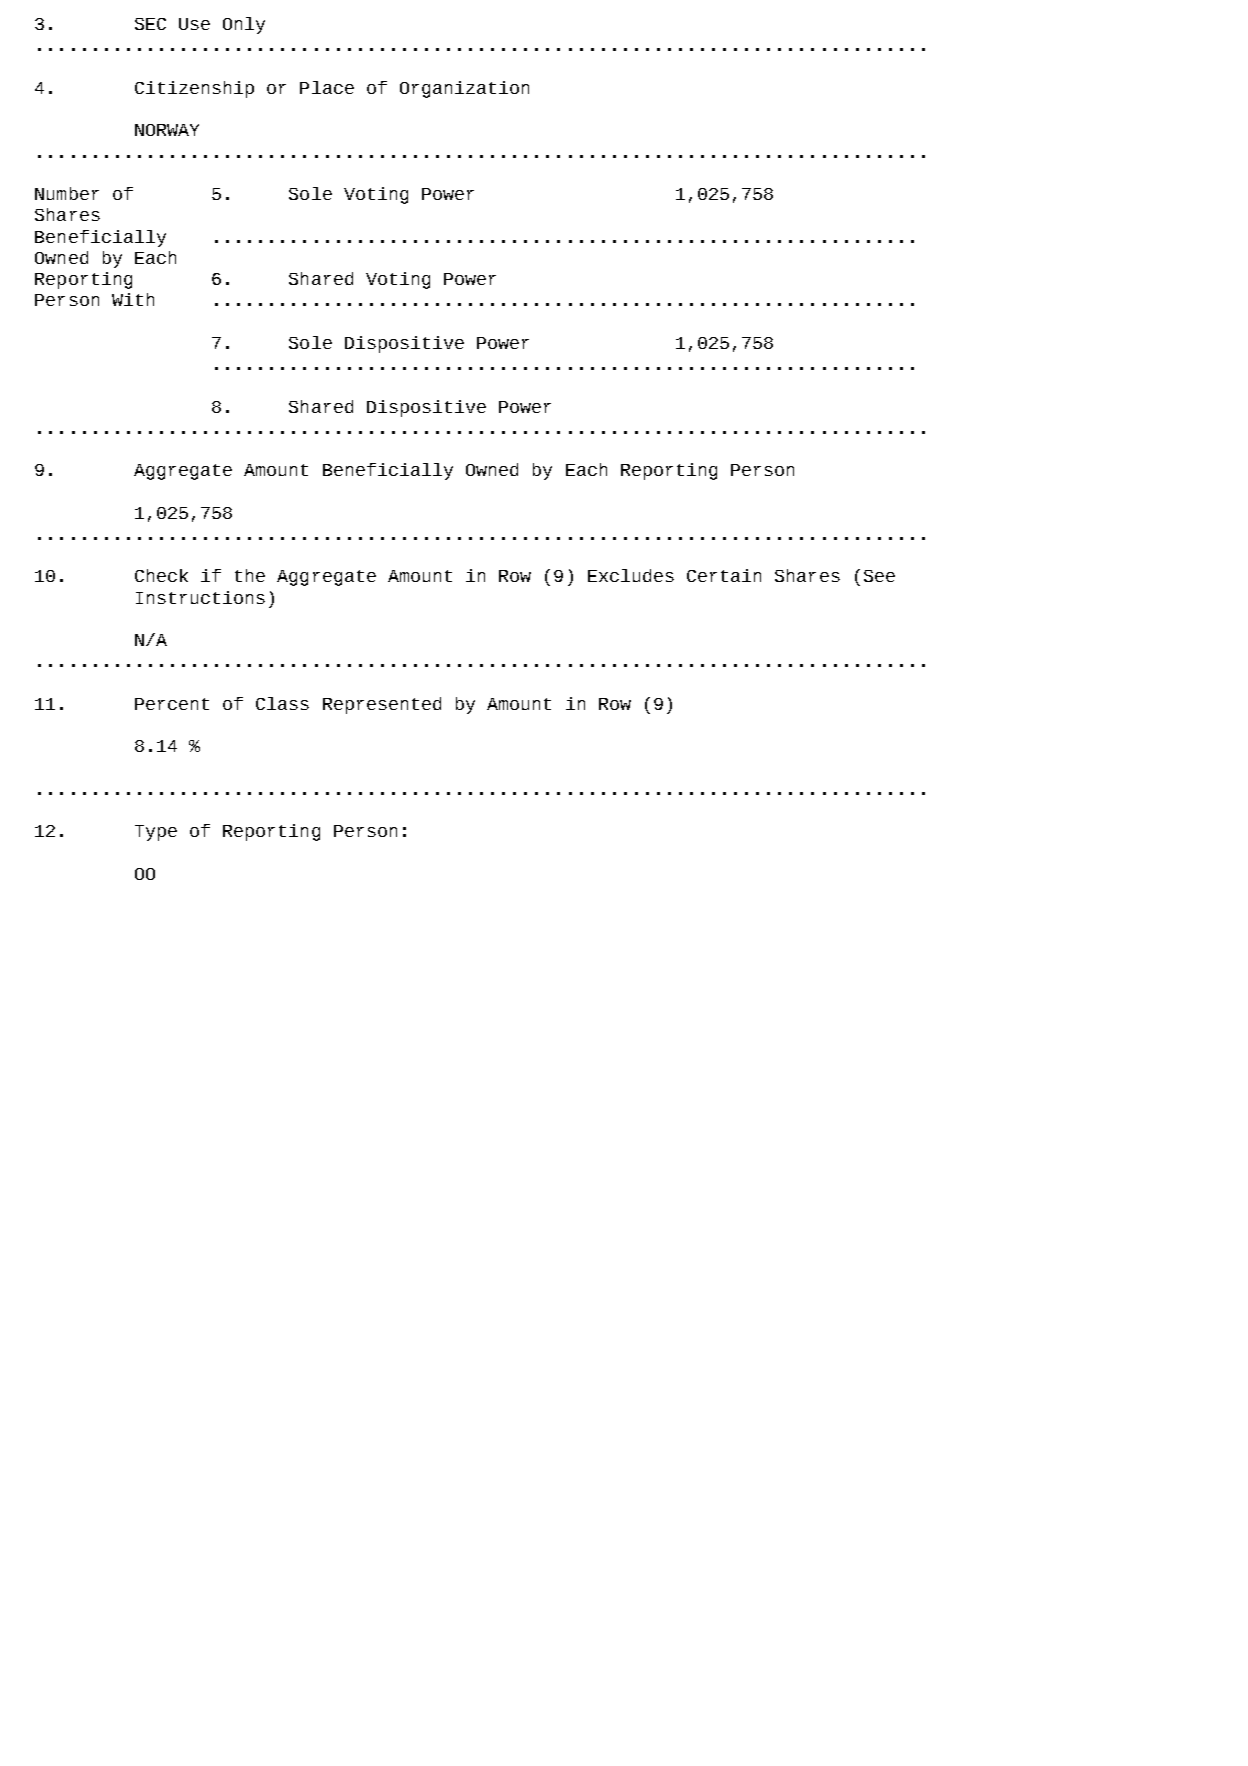 Image resolution: width=1248 pixels, height=1766 pixels. What do you see at coordinates (724, 575) in the page?
I see `Certain` at bounding box center [724, 575].
